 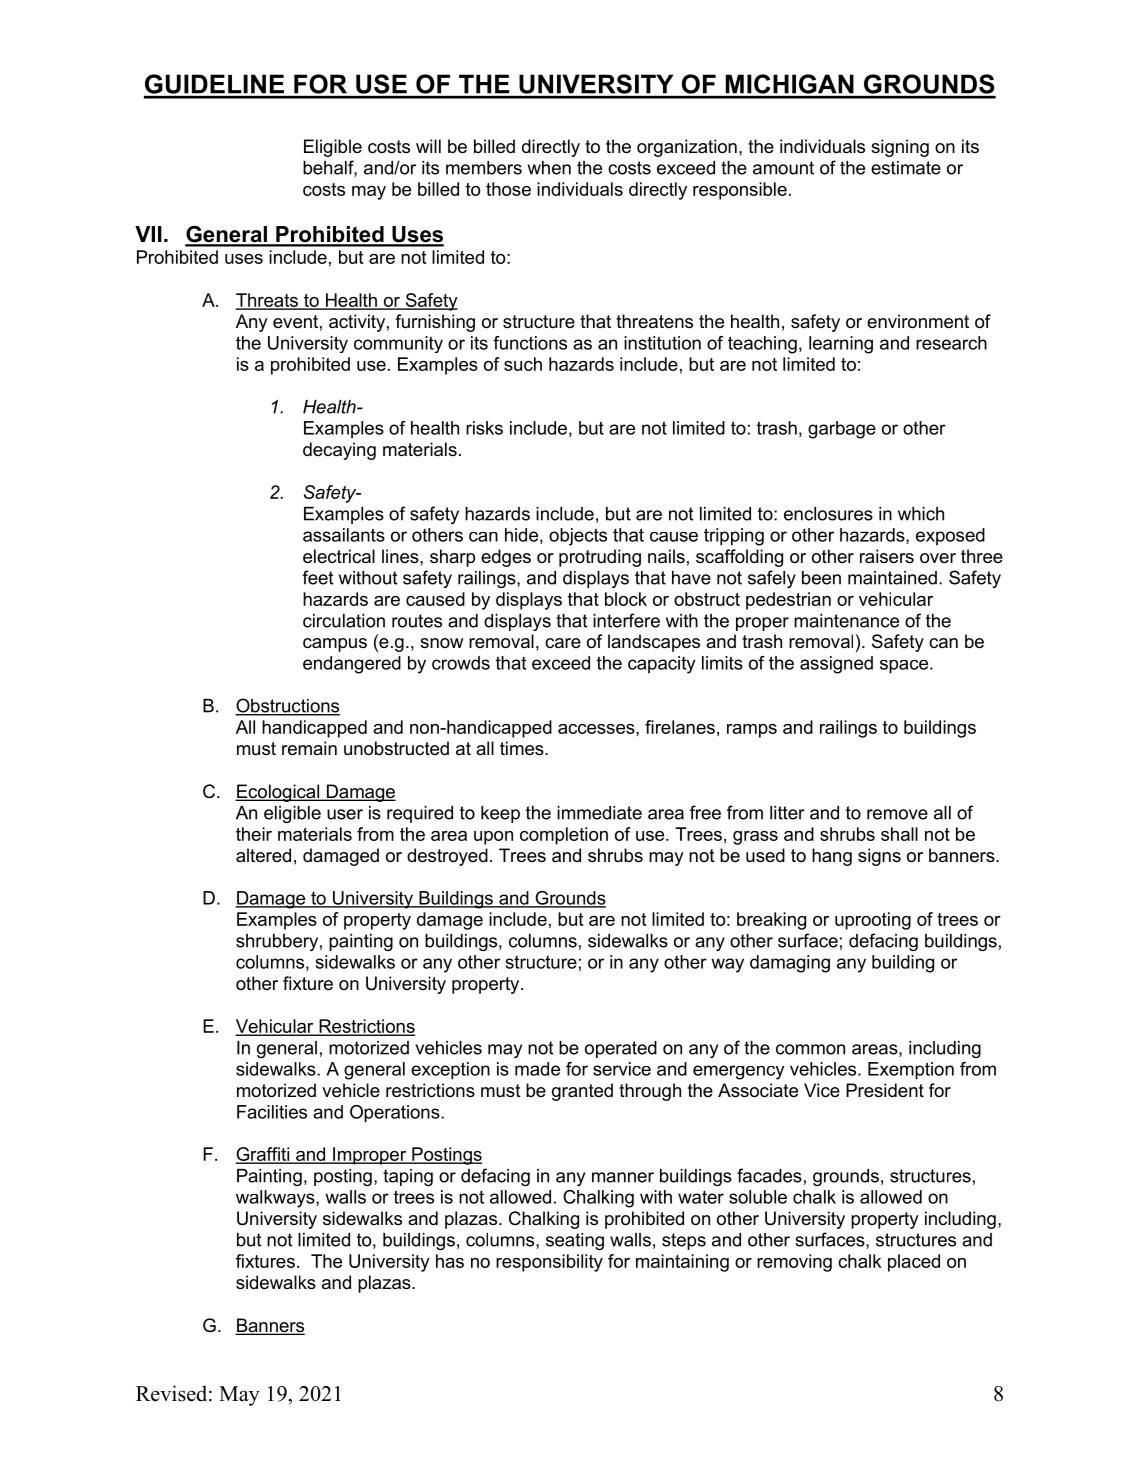 I want to click on placed, so click(x=914, y=1263).
